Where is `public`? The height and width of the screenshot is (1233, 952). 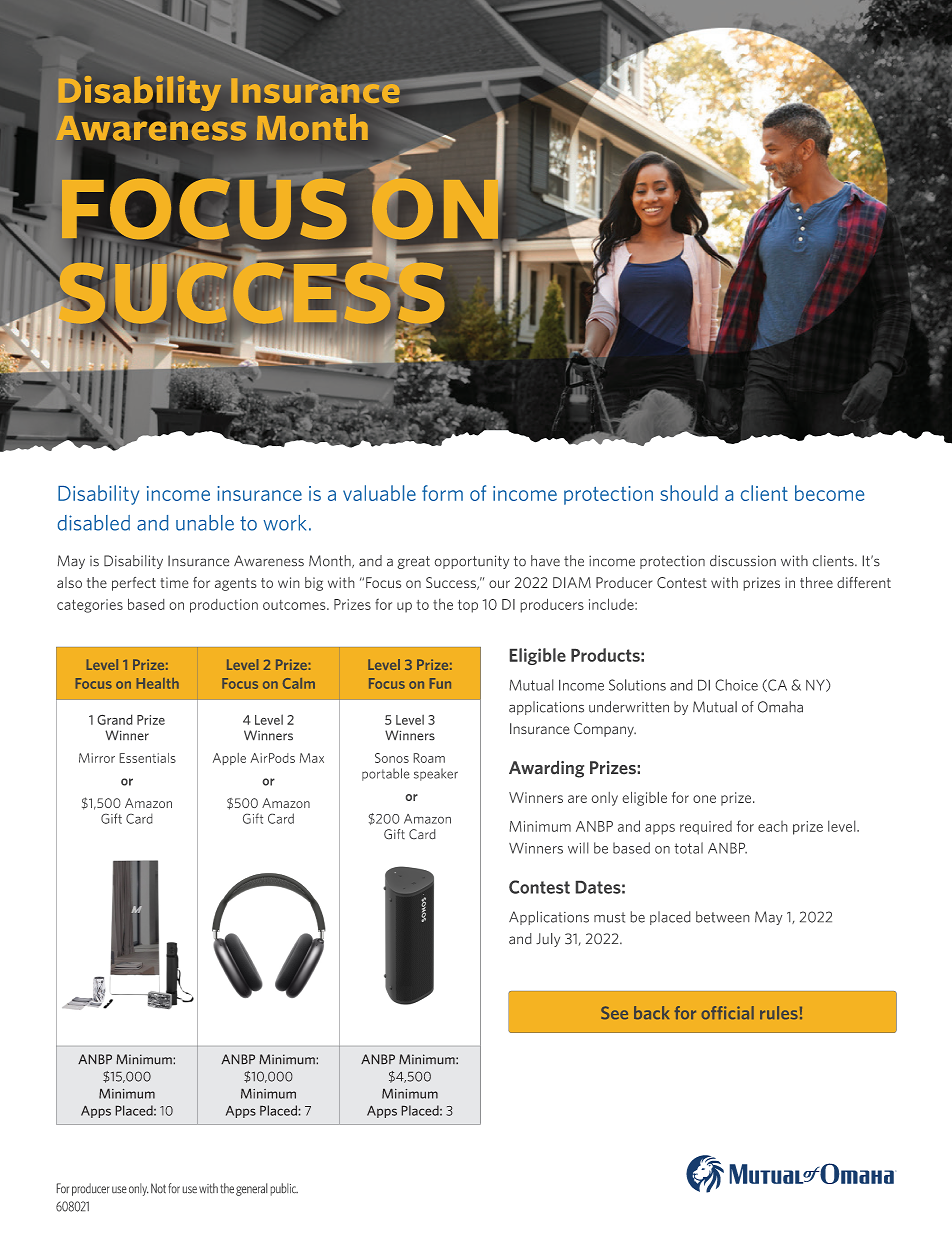 public is located at coordinates (284, 1189).
